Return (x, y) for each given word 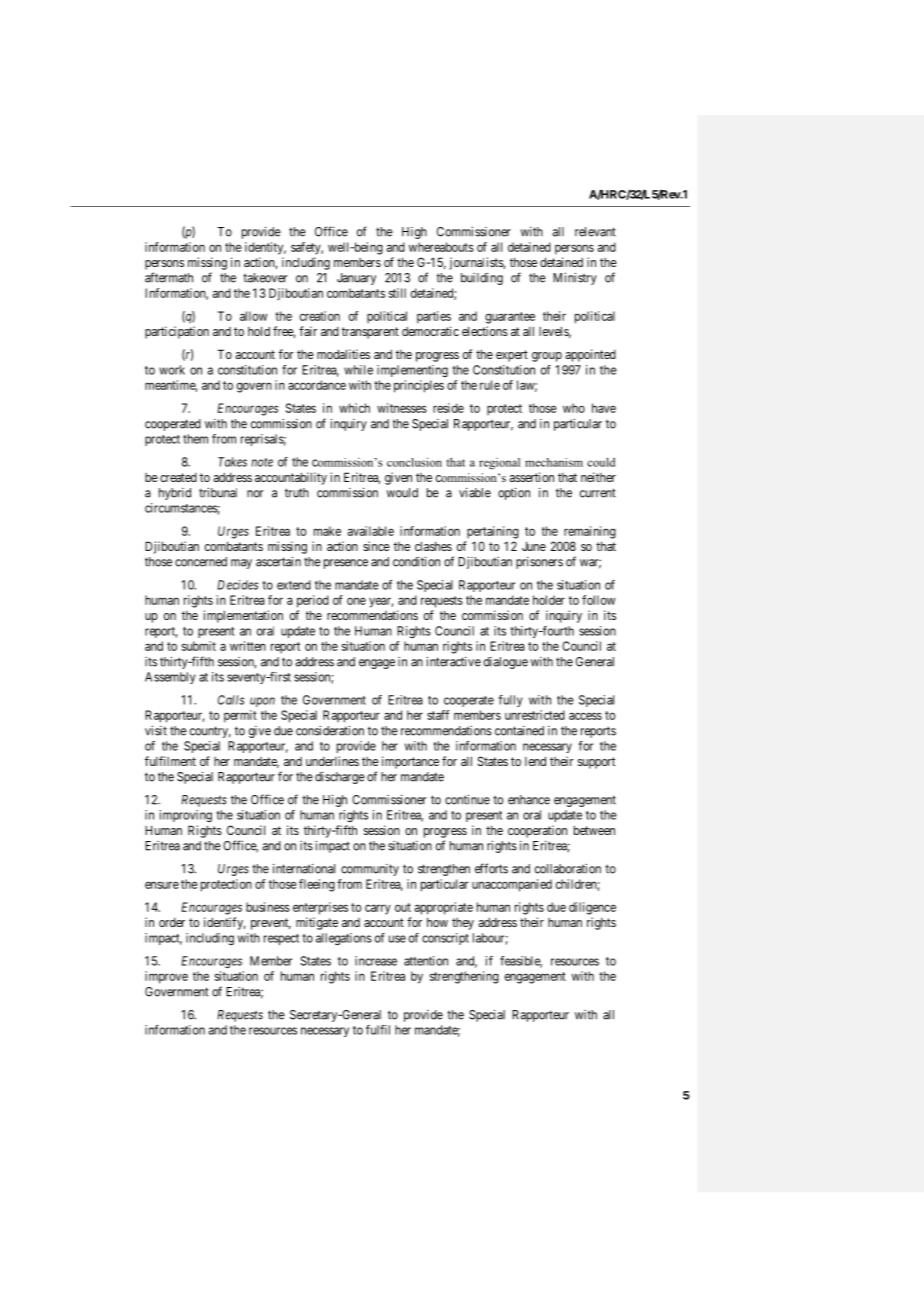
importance (410, 762)
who (574, 408)
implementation (243, 616)
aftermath (169, 277)
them (195, 439)
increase (376, 961)
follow (598, 600)
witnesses (402, 408)
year (381, 602)
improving (185, 816)
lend (535, 761)
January (356, 279)
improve (166, 977)
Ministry (575, 279)
